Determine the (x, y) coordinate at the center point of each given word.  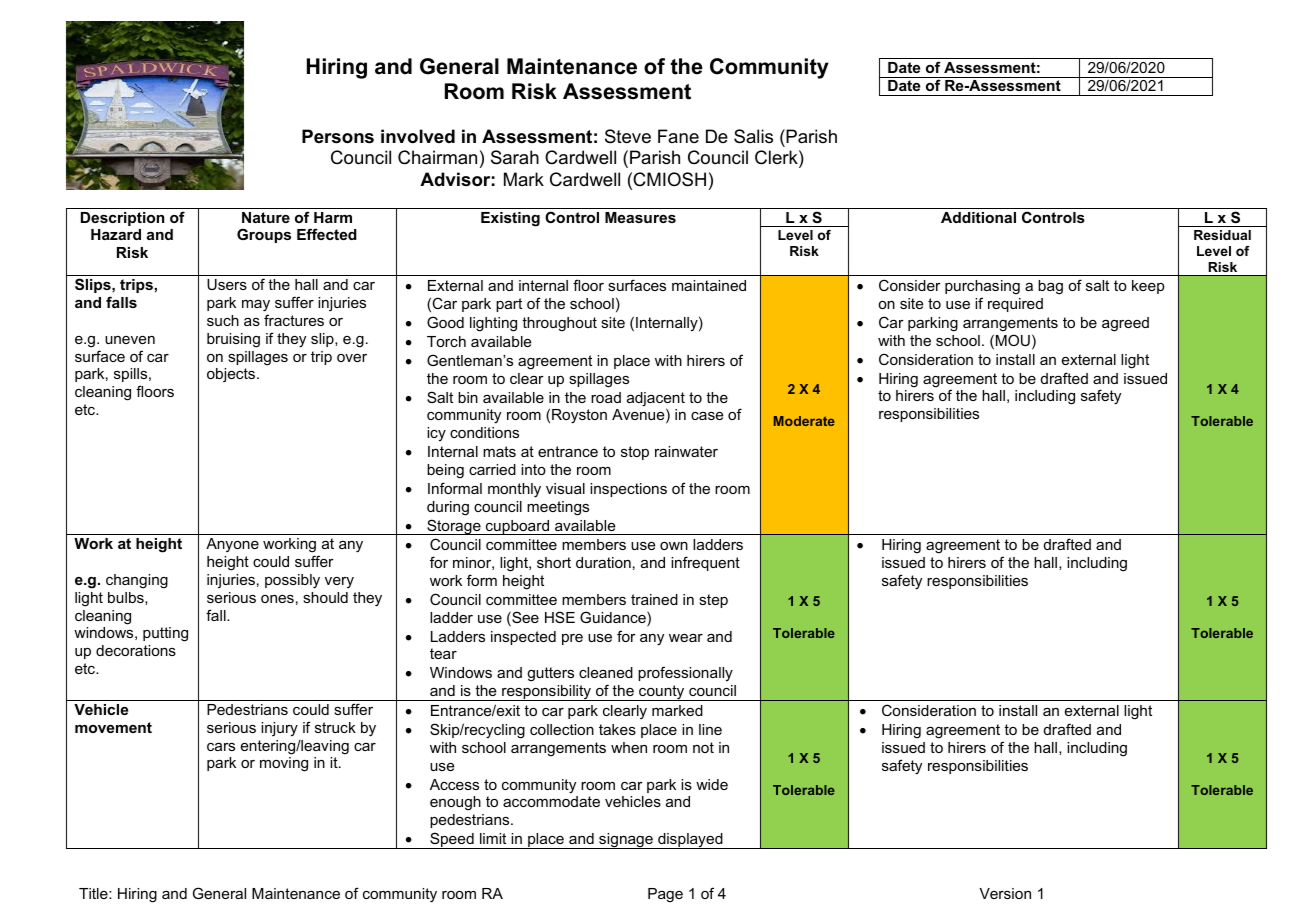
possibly (292, 581)
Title (94, 893)
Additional (978, 217)
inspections (628, 490)
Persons (338, 136)
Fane (678, 136)
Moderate (804, 421)
